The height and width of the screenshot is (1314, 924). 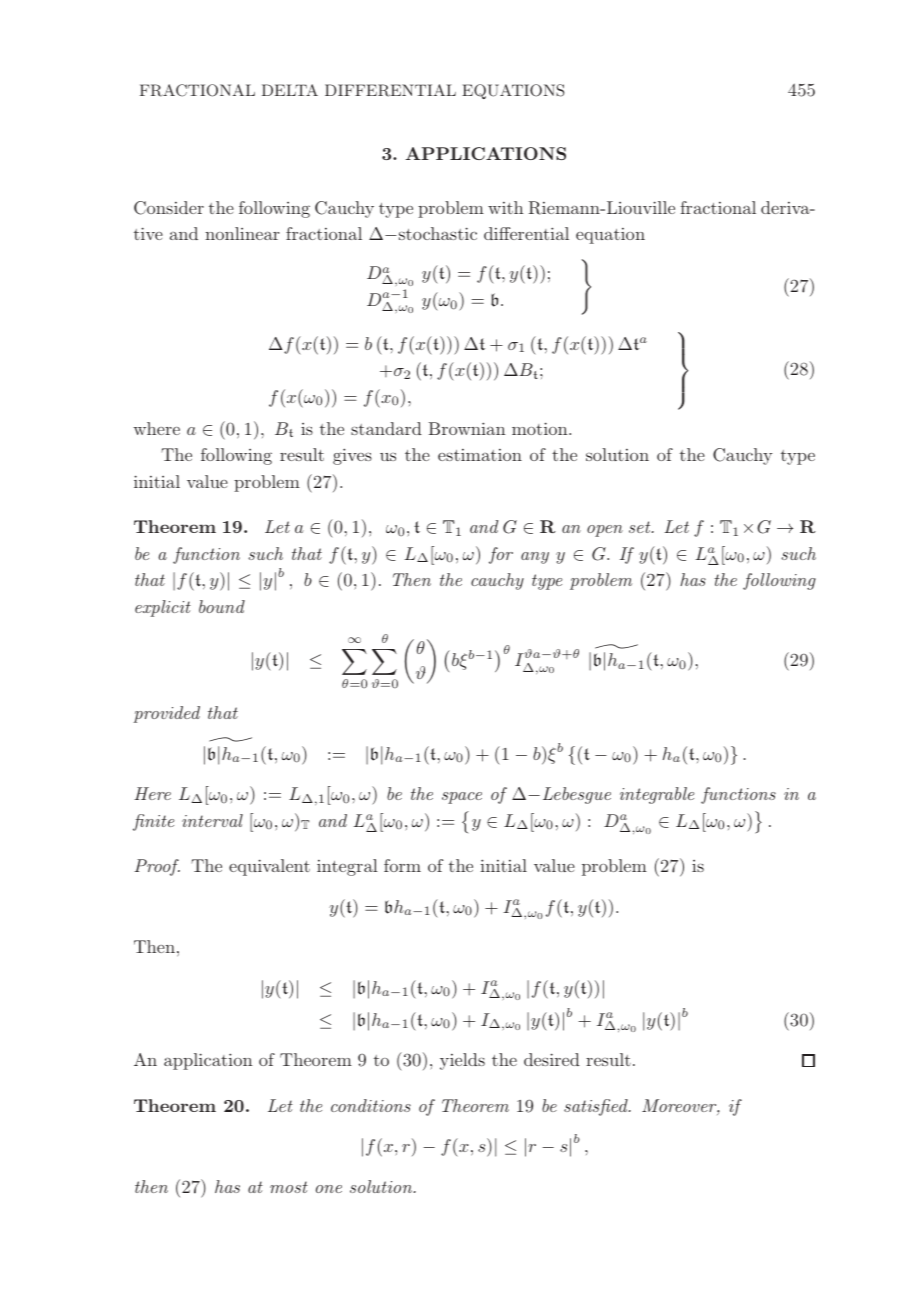 What do you see at coordinates (242, 233) in the screenshot?
I see `nonlinear` at bounding box center [242, 233].
